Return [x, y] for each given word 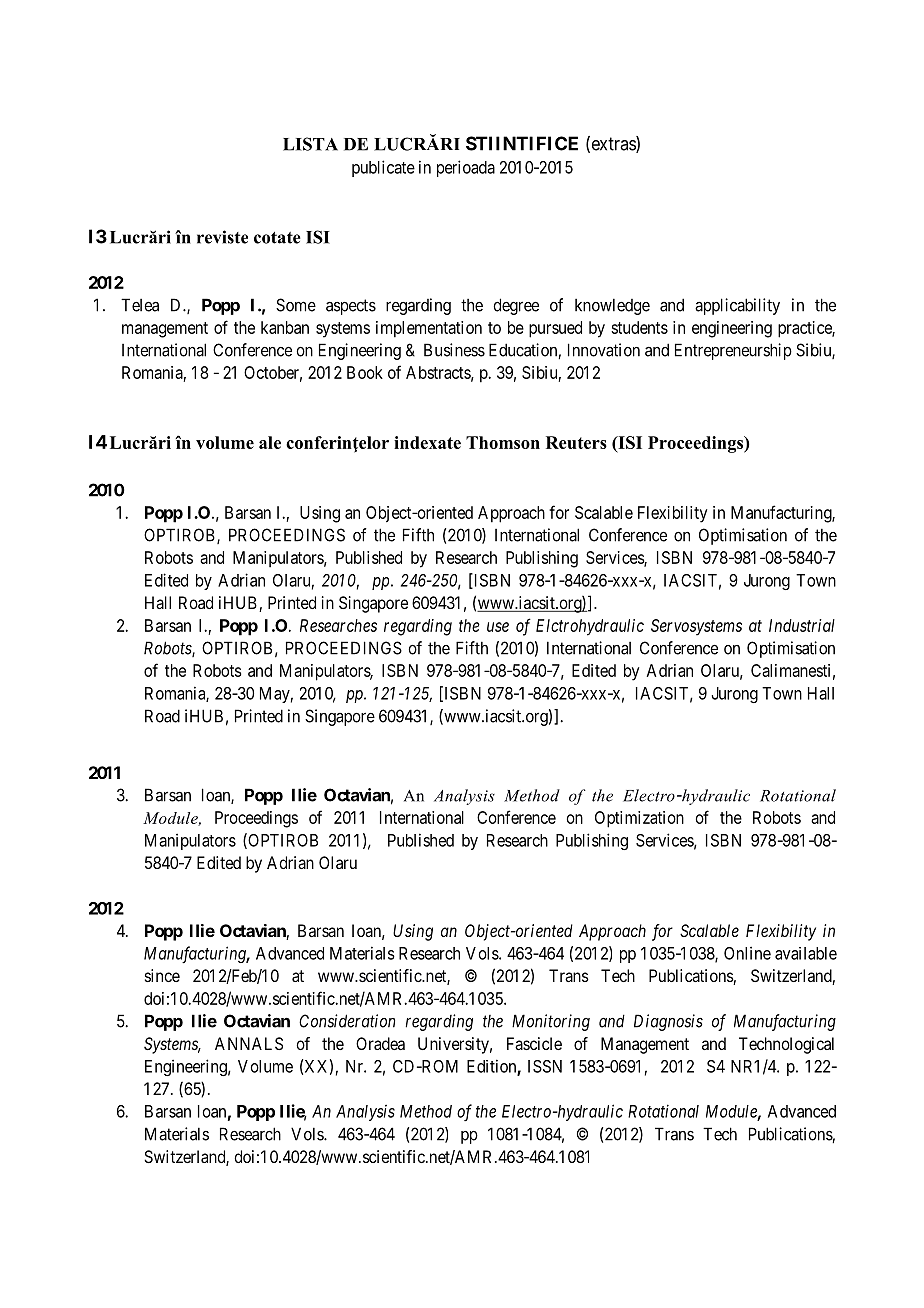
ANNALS [249, 1043]
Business [454, 350]
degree [516, 306]
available [806, 953]
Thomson [503, 442]
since [162, 975]
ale [270, 442]
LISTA [310, 144]
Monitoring [551, 1022]
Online [747, 953]
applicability [737, 306]
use [498, 627]
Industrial [802, 625]
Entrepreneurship [733, 351]
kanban [285, 327]
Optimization [639, 819]
